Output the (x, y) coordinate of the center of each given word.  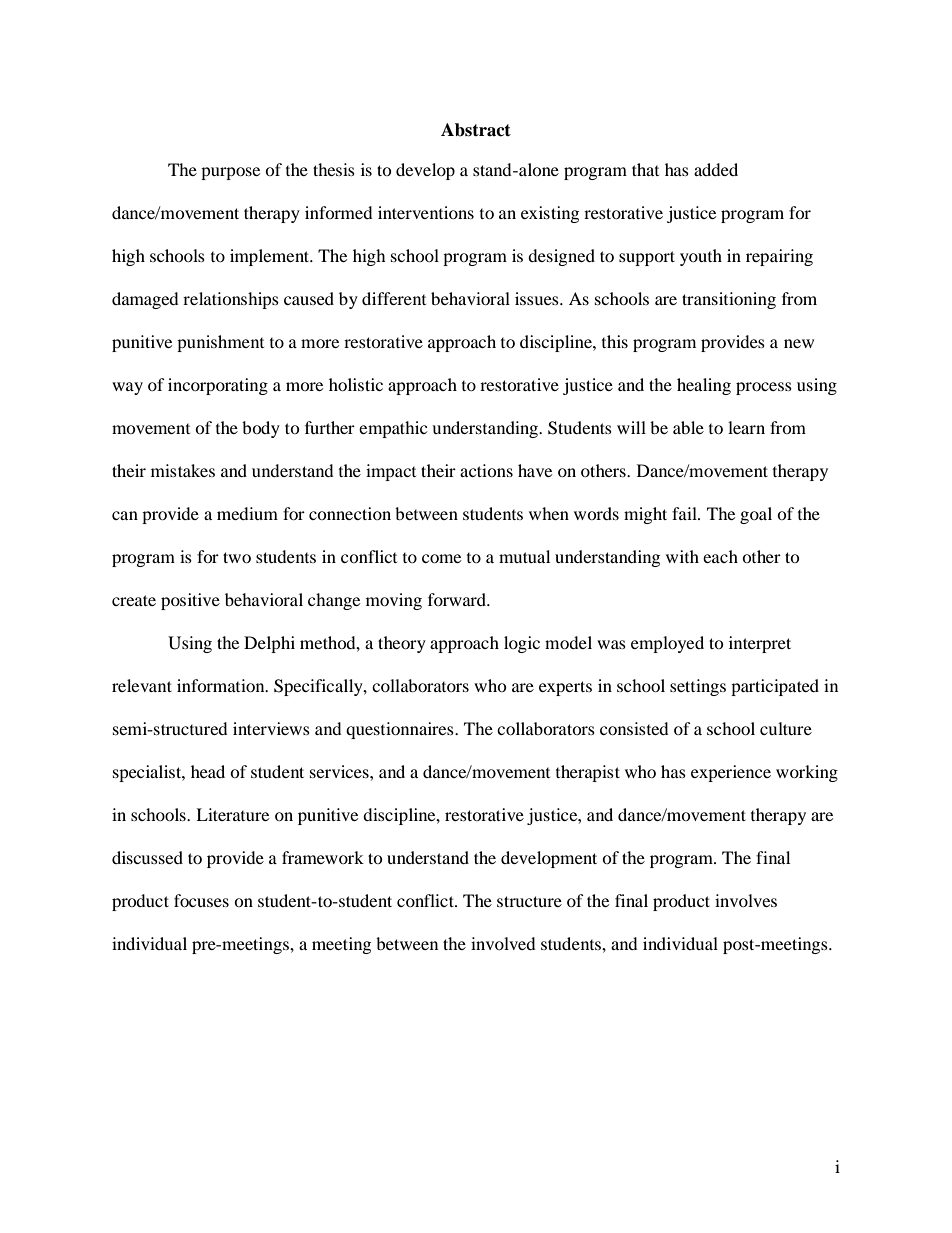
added (716, 169)
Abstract (476, 130)
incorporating (218, 386)
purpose (230, 173)
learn (746, 427)
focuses (201, 900)
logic (522, 644)
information (222, 685)
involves (746, 900)
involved (503, 943)
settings (698, 687)
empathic (393, 429)
